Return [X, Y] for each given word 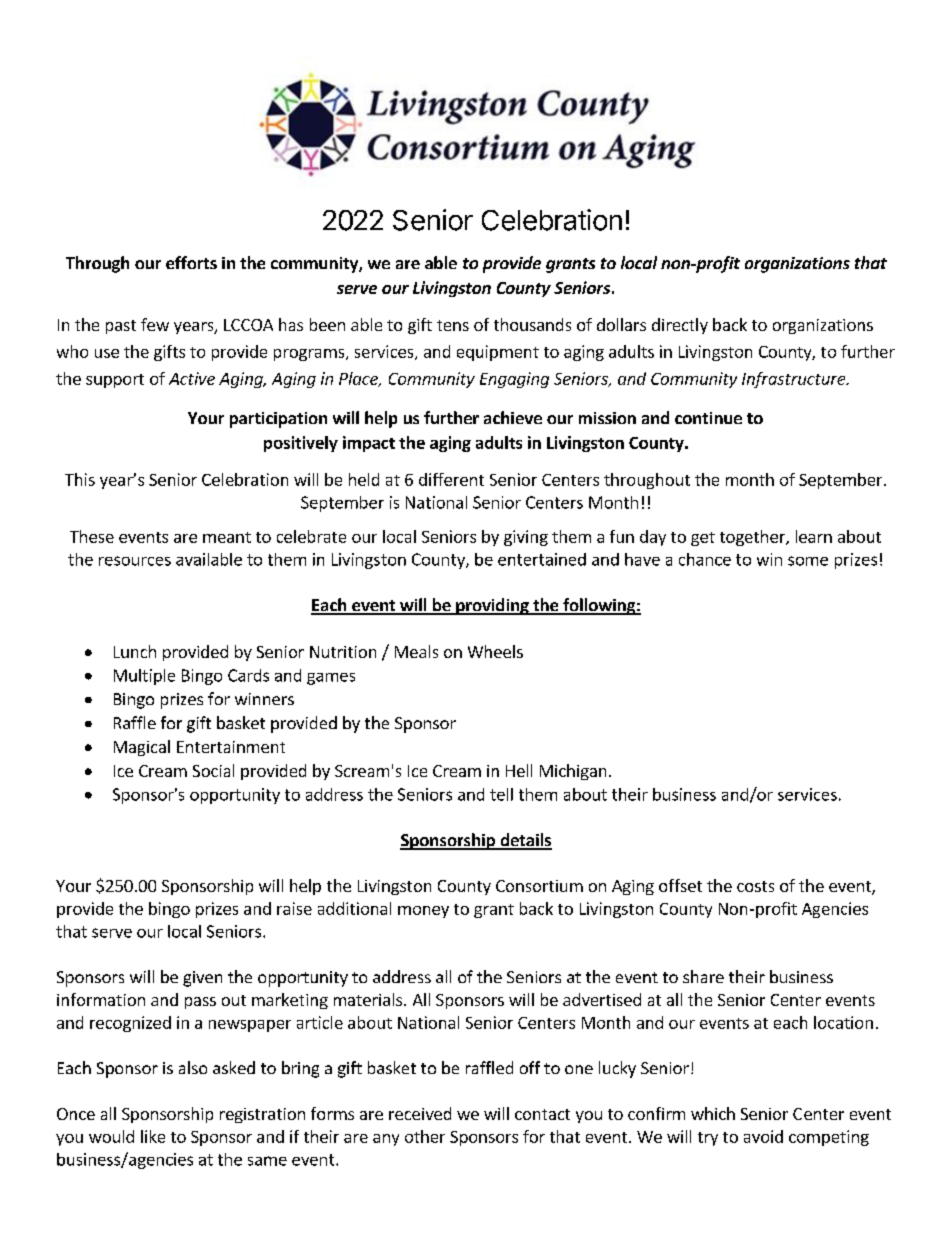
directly [680, 326]
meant [227, 537]
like [153, 1136]
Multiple [144, 677]
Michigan [573, 772]
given [202, 979]
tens [453, 325]
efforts [191, 262]
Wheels [495, 651]
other [425, 1136]
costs [755, 886]
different [451, 479]
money [423, 912]
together [753, 538]
